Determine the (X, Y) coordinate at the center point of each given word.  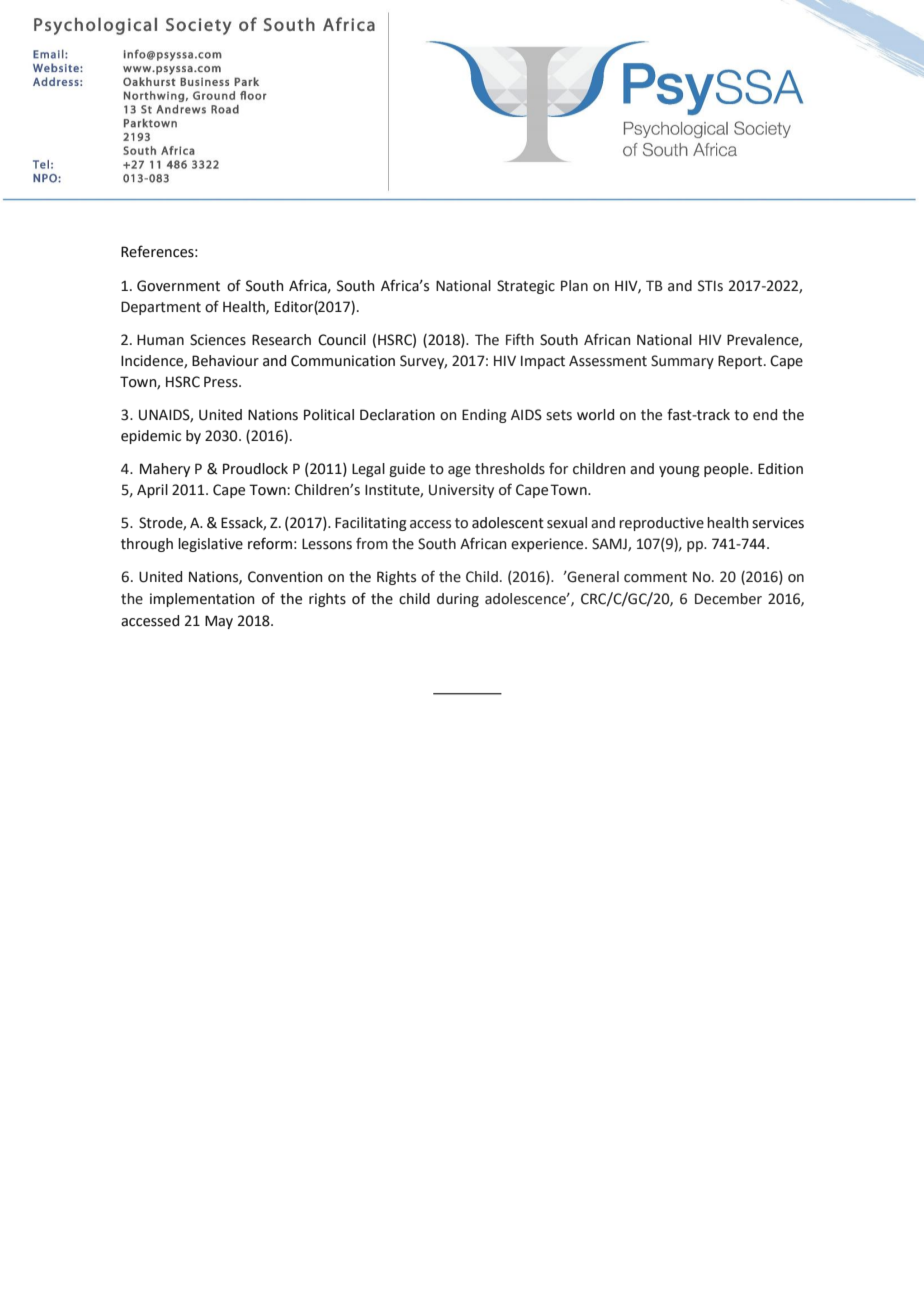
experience (548, 545)
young (679, 471)
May (219, 622)
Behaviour (225, 361)
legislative (210, 545)
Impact (543, 362)
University (461, 491)
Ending (484, 416)
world (595, 415)
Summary (682, 362)
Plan (574, 286)
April (152, 491)
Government (178, 286)
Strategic (526, 287)
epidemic (151, 437)
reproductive (661, 524)
